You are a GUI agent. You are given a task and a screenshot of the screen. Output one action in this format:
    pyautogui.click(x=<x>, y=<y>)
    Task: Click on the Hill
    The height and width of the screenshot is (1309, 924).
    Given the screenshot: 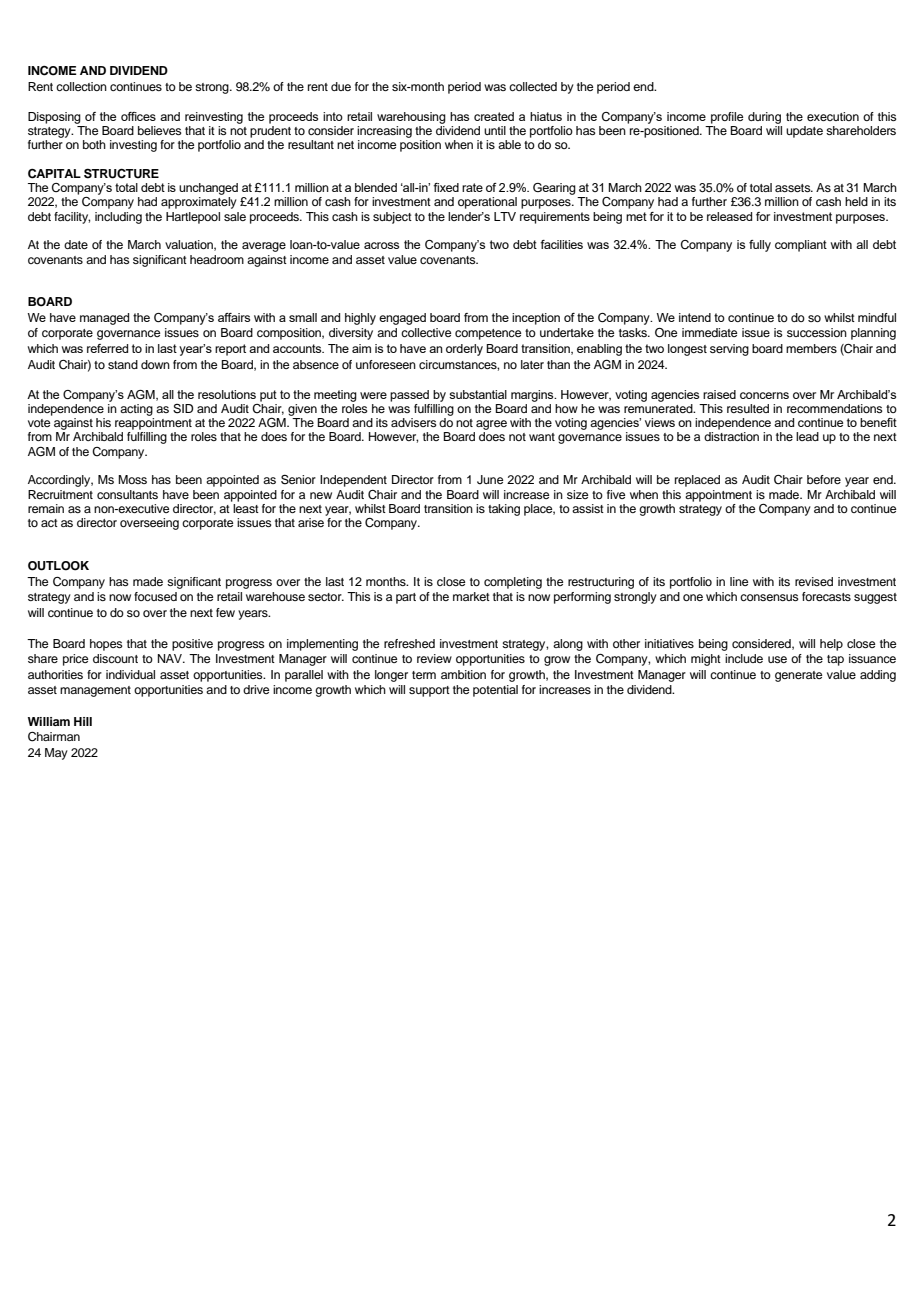 What is the action you would take?
    pyautogui.click(x=83, y=721)
